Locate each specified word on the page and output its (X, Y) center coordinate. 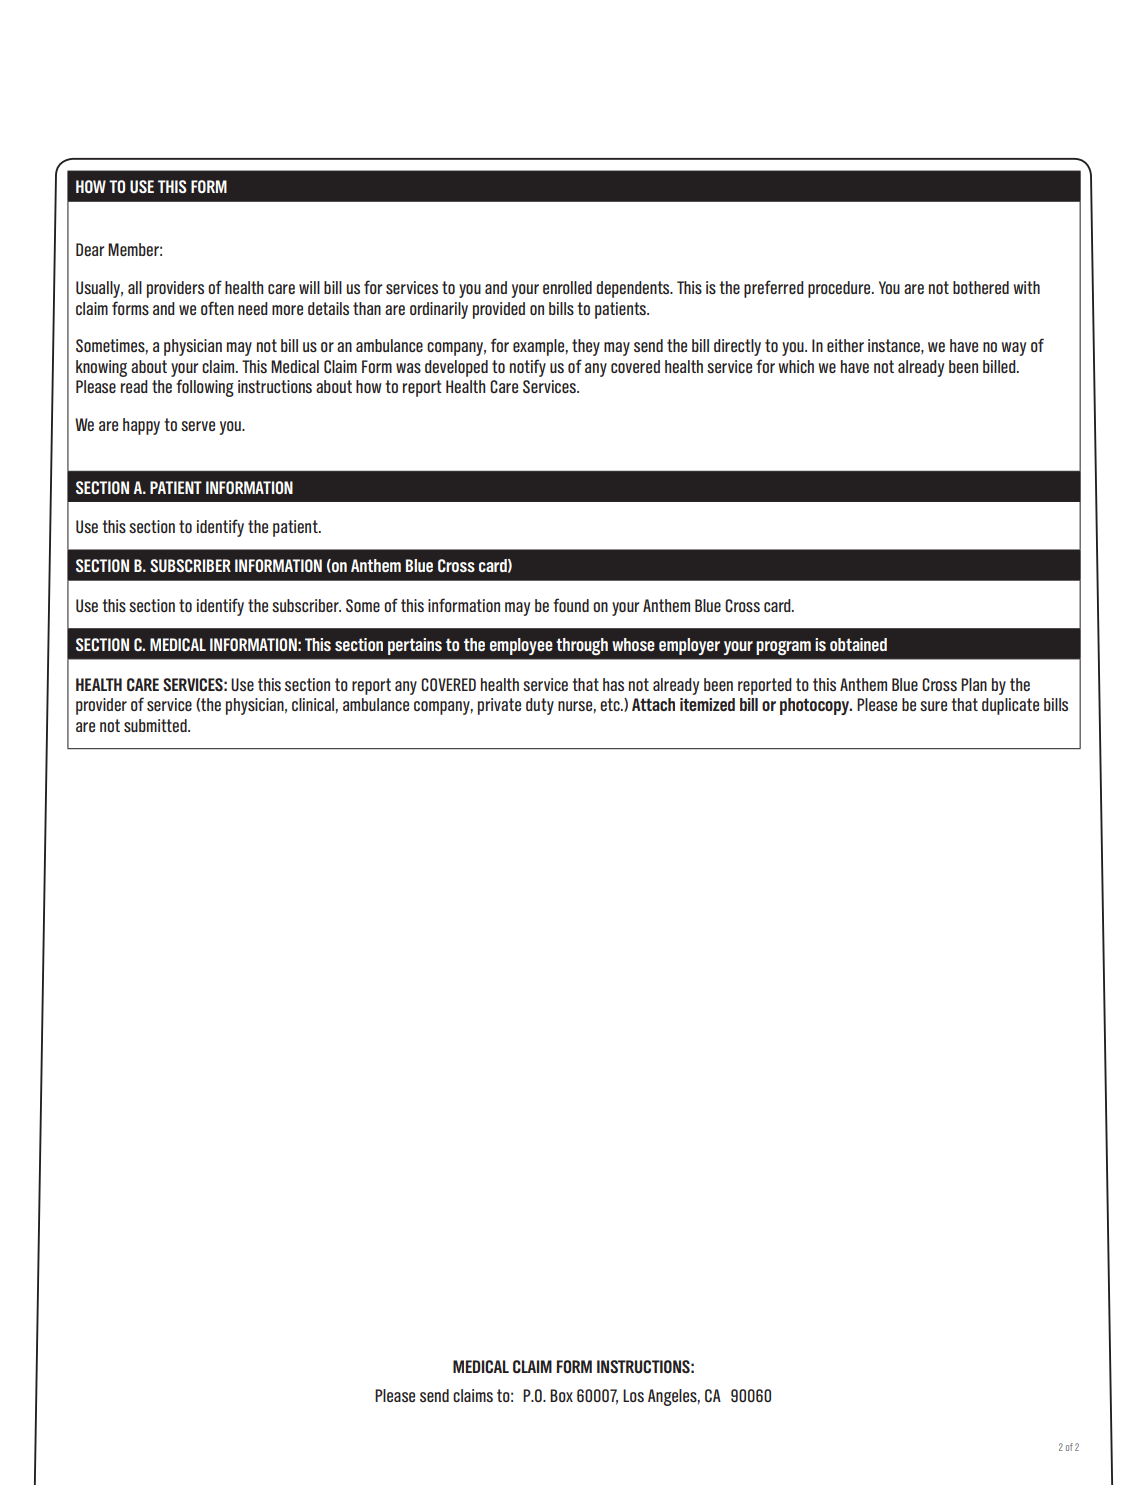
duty (540, 706)
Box (561, 1395)
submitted (156, 725)
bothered (981, 287)
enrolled (567, 287)
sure (933, 706)
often (217, 308)
